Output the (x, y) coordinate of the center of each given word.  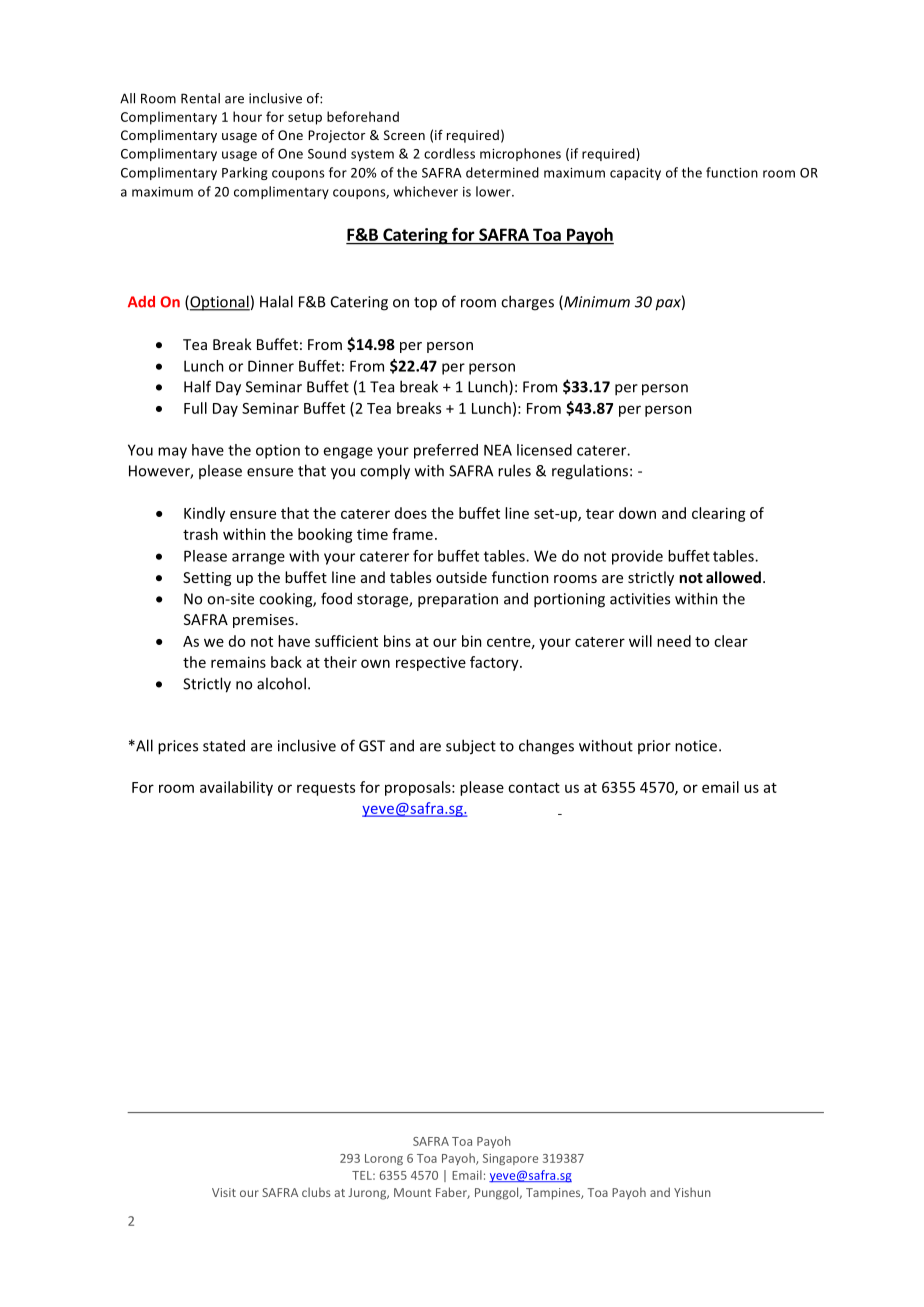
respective (431, 663)
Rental (200, 98)
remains (238, 662)
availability (236, 788)
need (674, 641)
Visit (224, 1192)
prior (654, 747)
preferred (446, 451)
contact (534, 788)
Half (197, 386)
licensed (544, 450)
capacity (635, 174)
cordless (449, 153)
